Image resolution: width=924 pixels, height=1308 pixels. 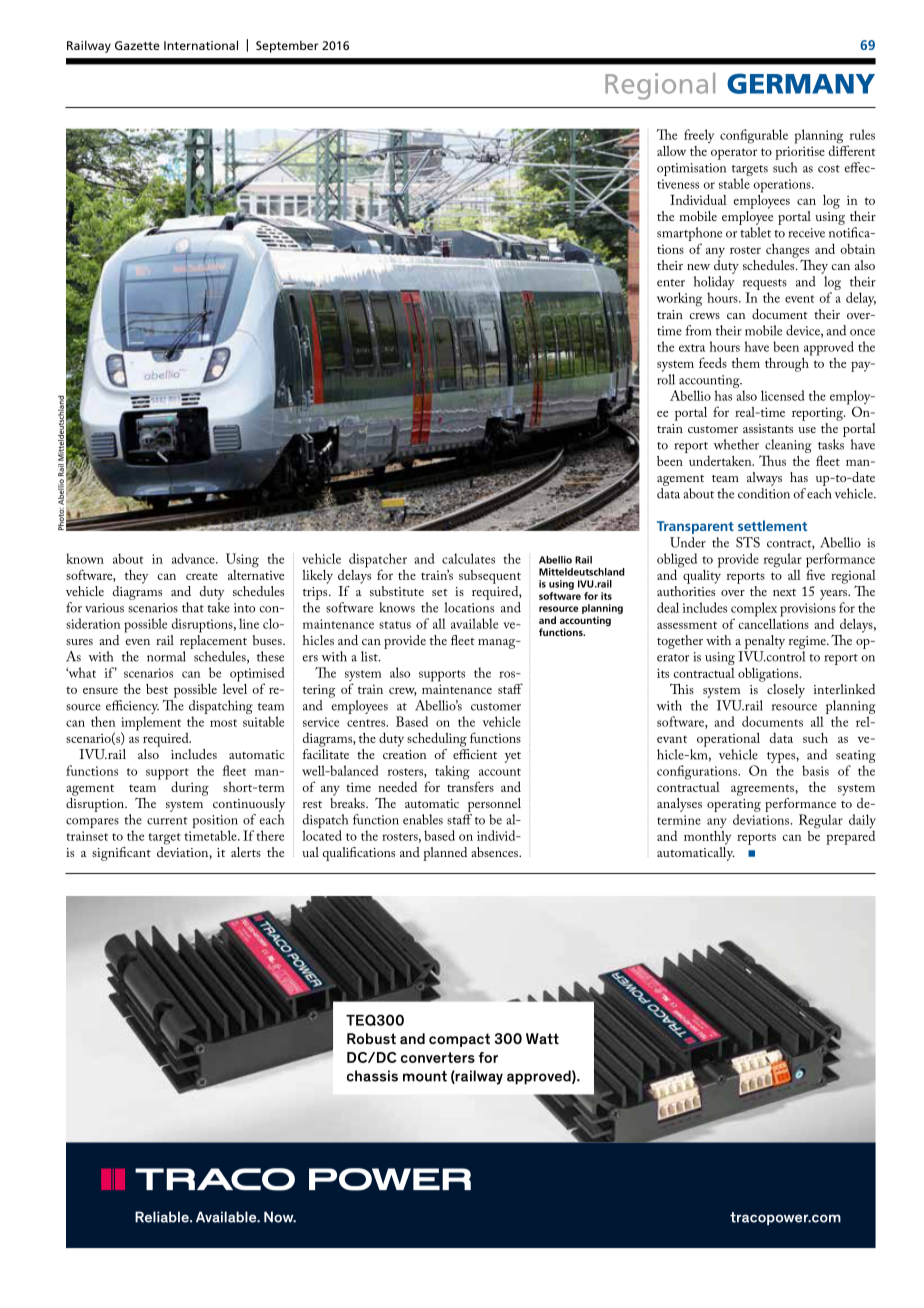 I want to click on calculates, so click(x=468, y=558).
